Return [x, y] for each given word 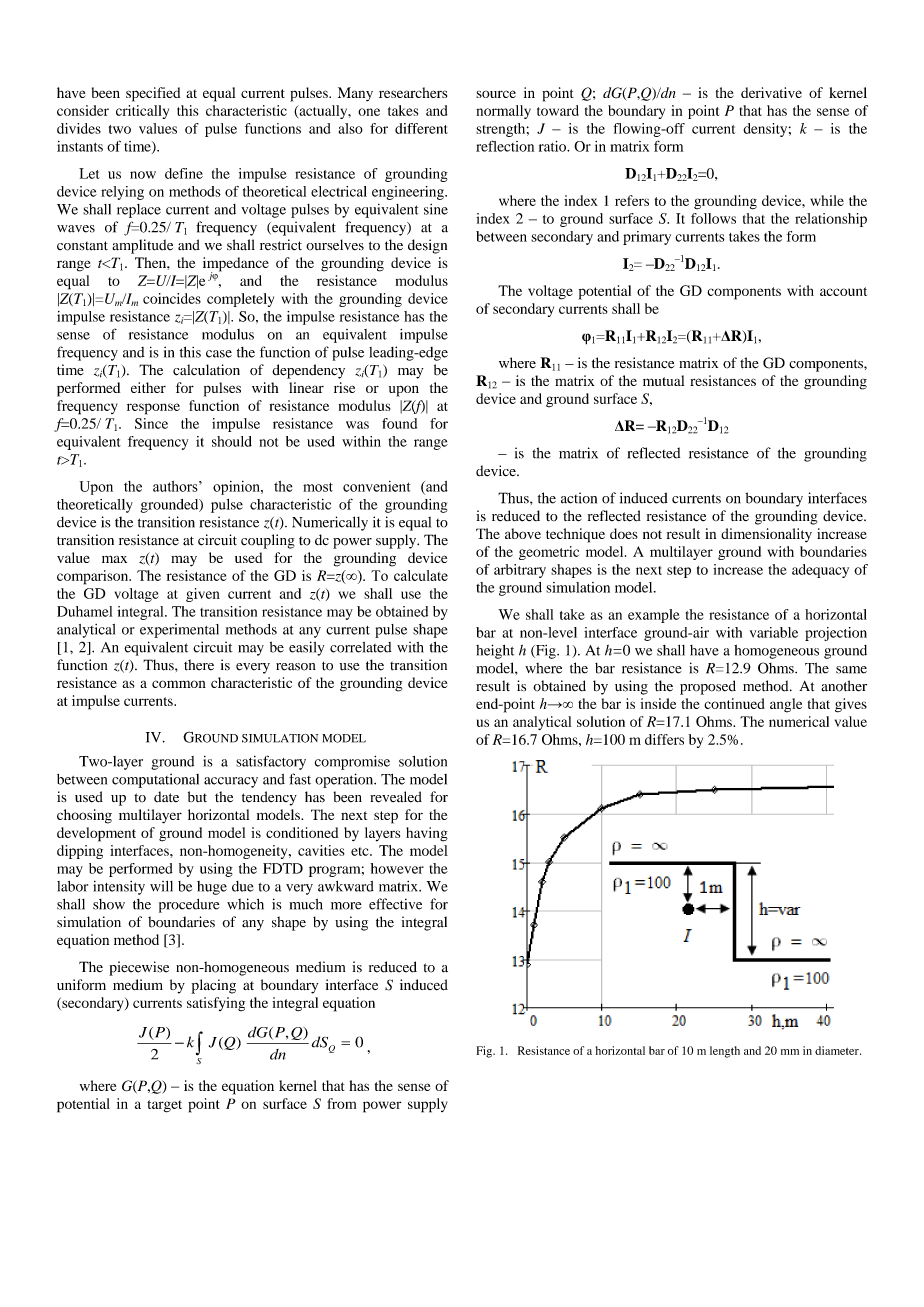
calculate [421, 575]
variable [774, 632]
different [421, 128]
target [164, 1106]
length [725, 1052]
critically [142, 112]
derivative [771, 92]
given [203, 595]
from [342, 1103]
